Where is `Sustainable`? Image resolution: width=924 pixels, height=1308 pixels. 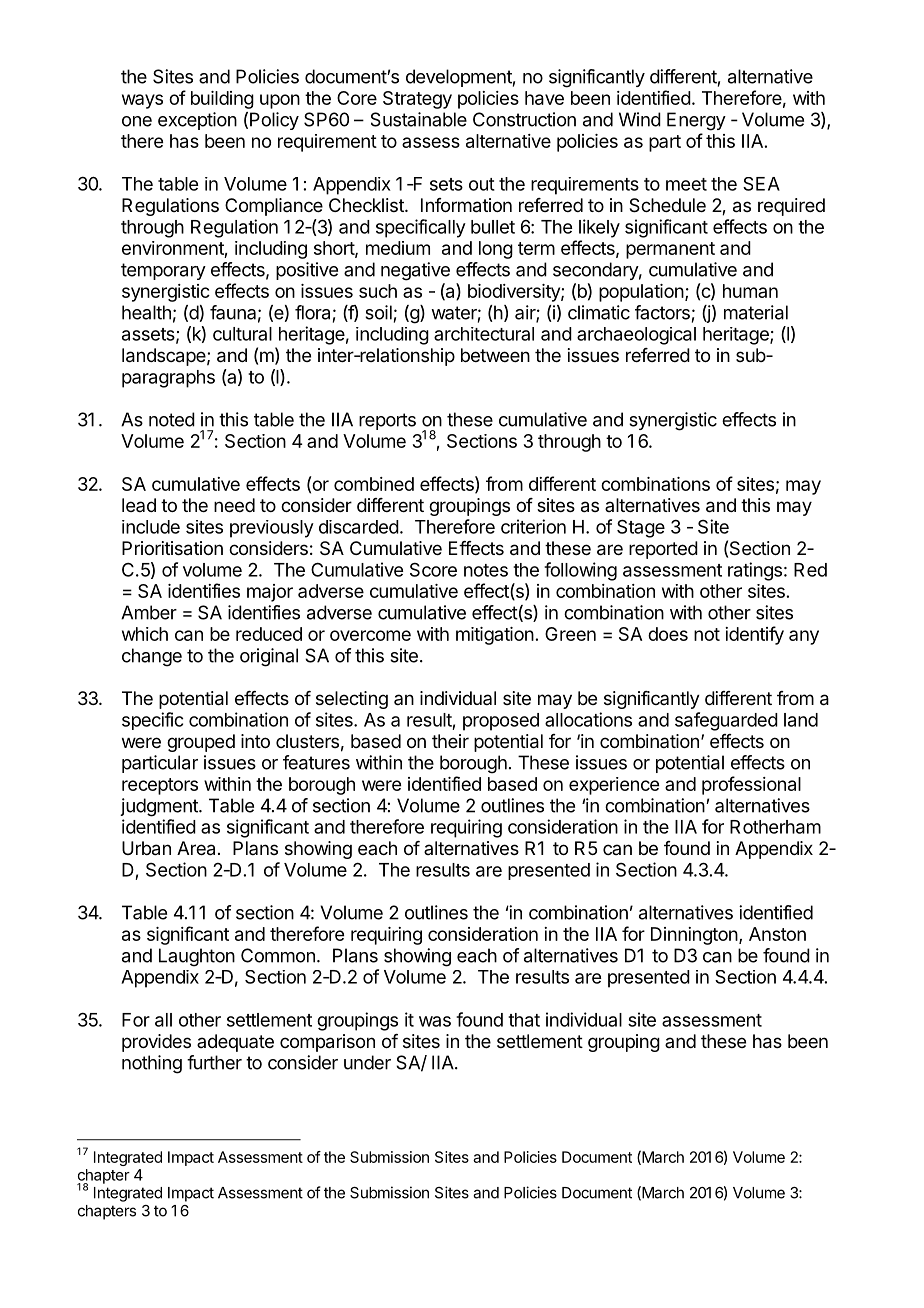 Sustainable is located at coordinates (419, 119).
